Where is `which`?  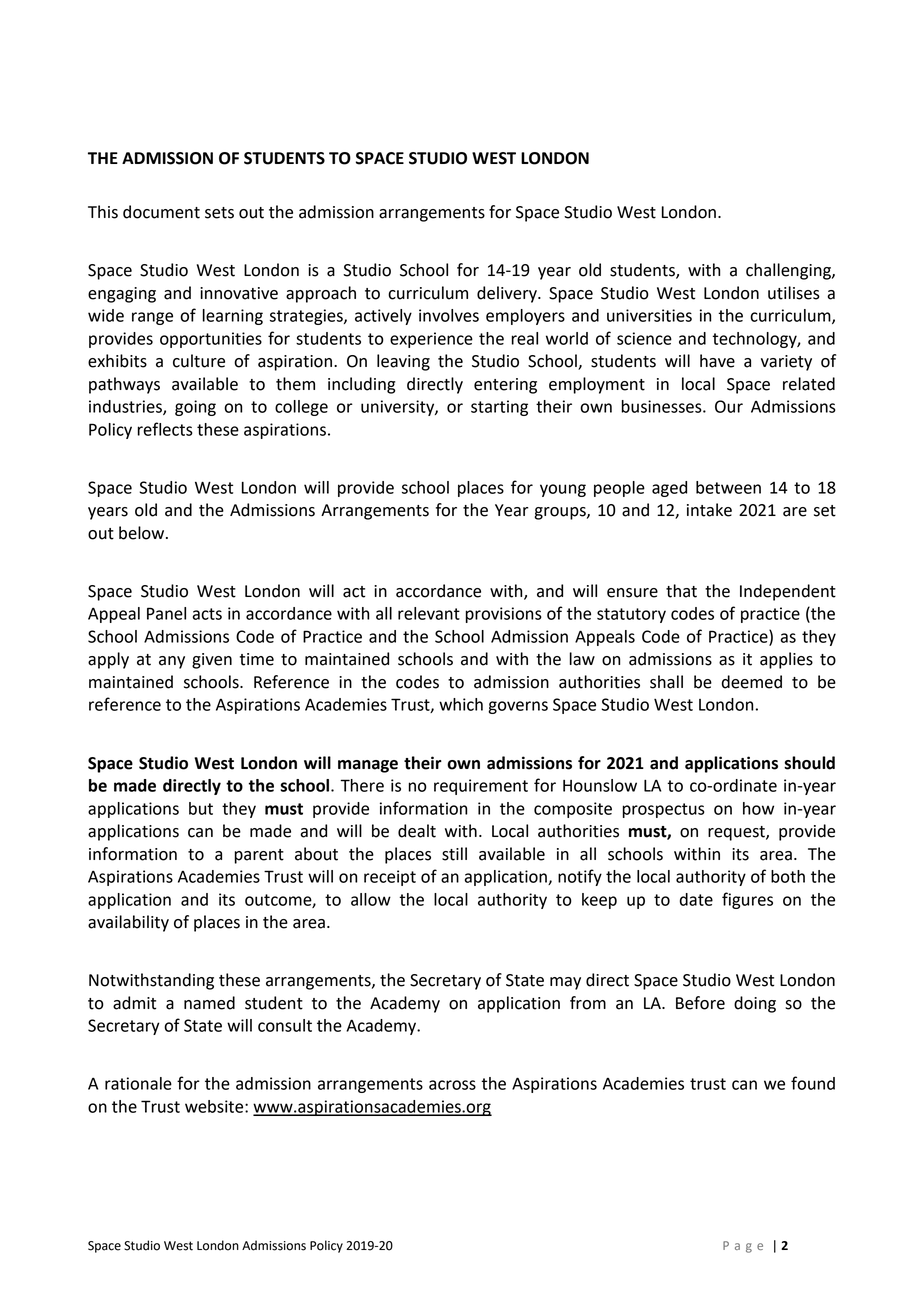
which is located at coordinates (461, 704).
